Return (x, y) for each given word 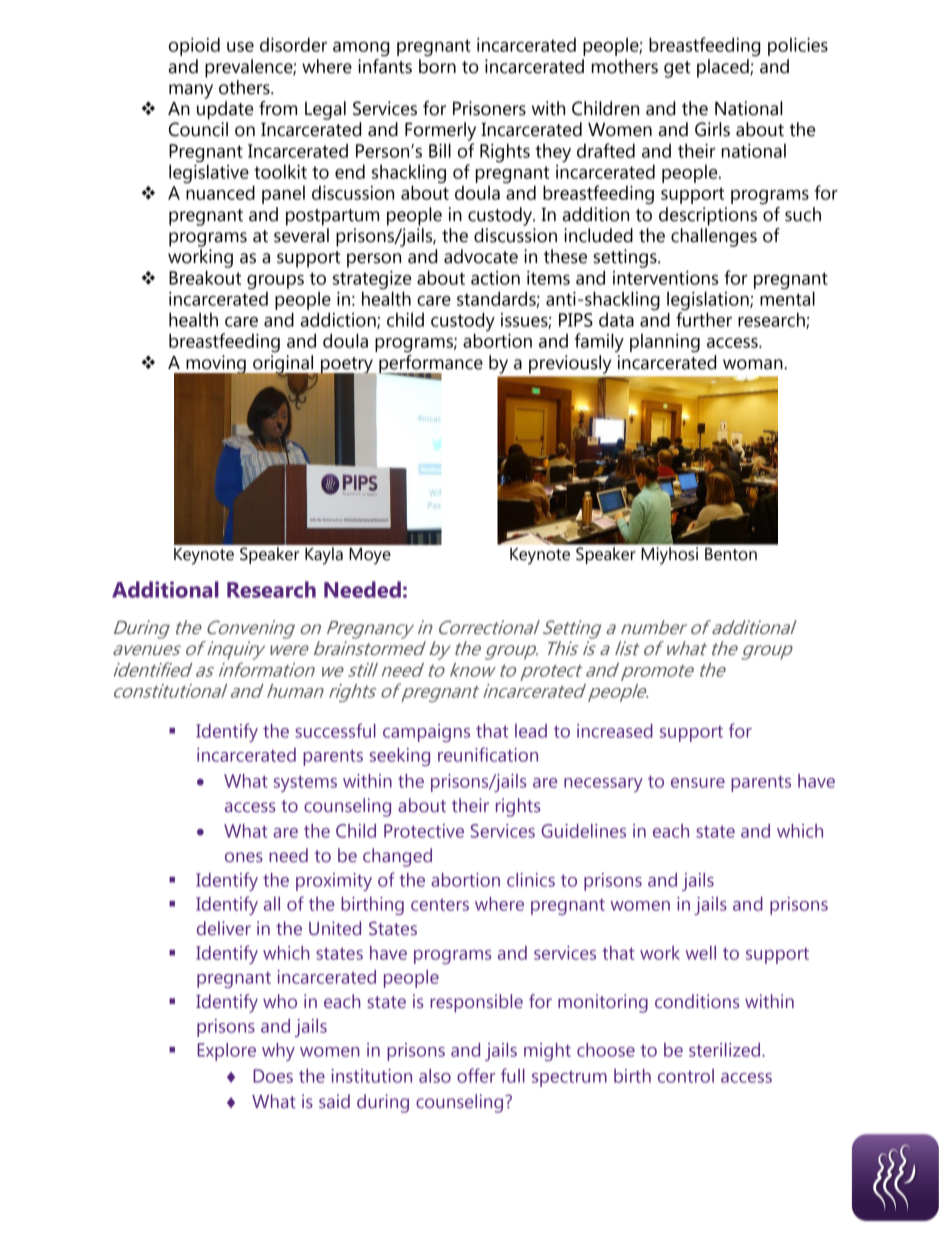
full (513, 1075)
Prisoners (489, 108)
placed (724, 68)
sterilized (726, 1050)
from (278, 108)
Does (273, 1076)
